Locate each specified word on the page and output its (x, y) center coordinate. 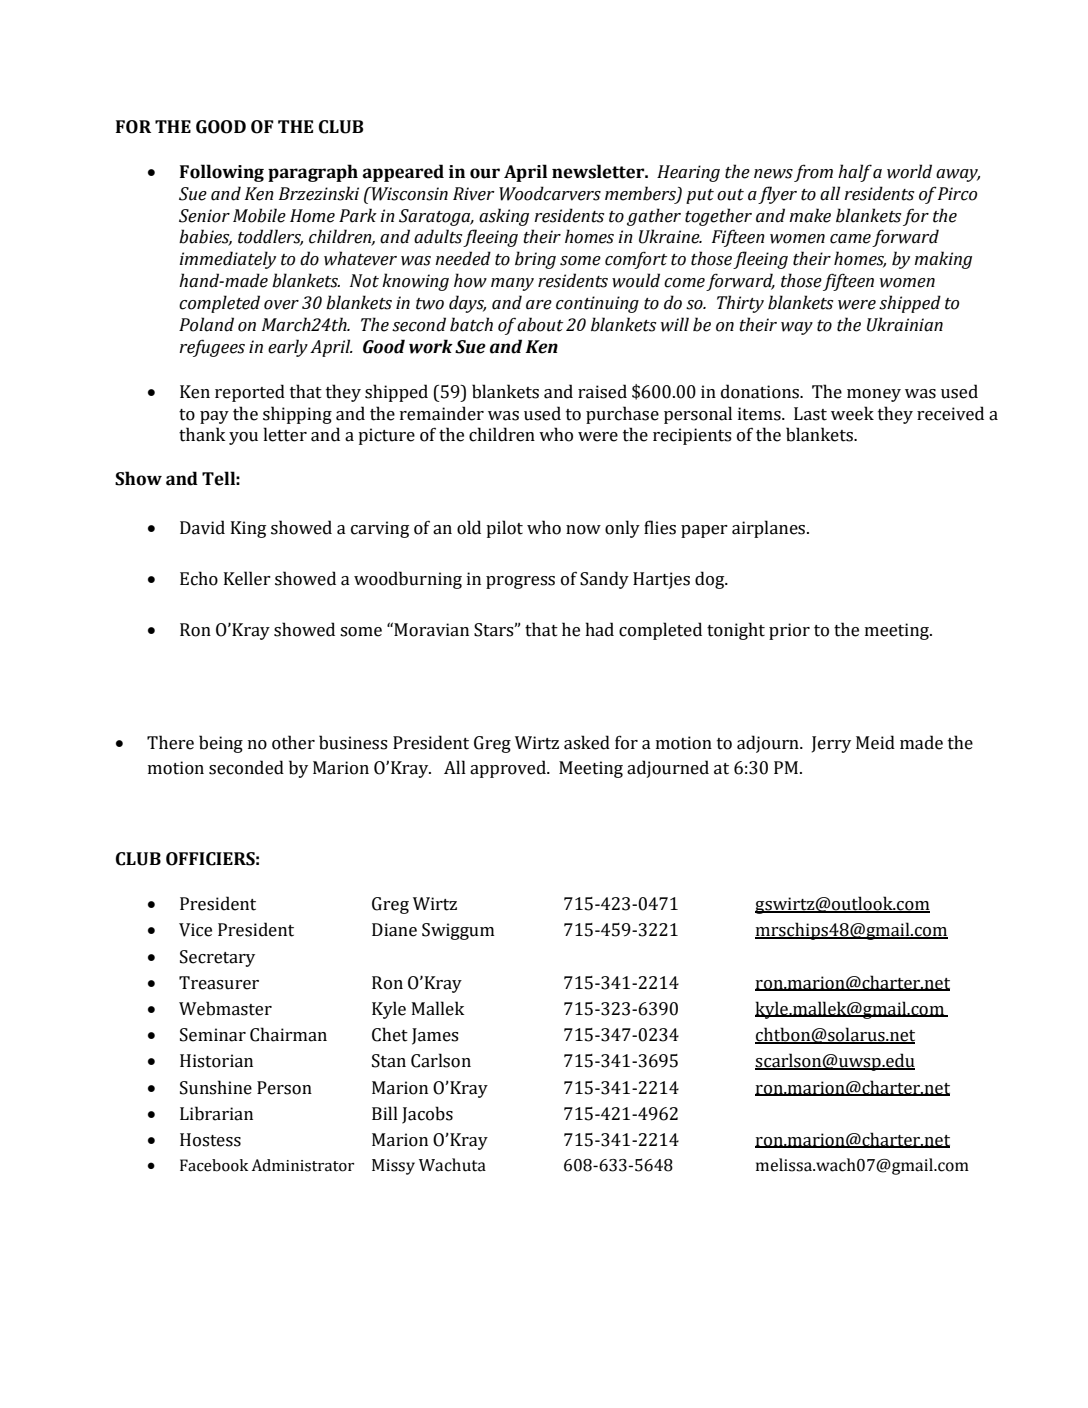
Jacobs (427, 1115)
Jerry (831, 744)
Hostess (210, 1140)
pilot (504, 529)
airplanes (770, 529)
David (202, 527)
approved (509, 769)
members (641, 194)
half (855, 173)
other (293, 742)
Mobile (259, 215)
